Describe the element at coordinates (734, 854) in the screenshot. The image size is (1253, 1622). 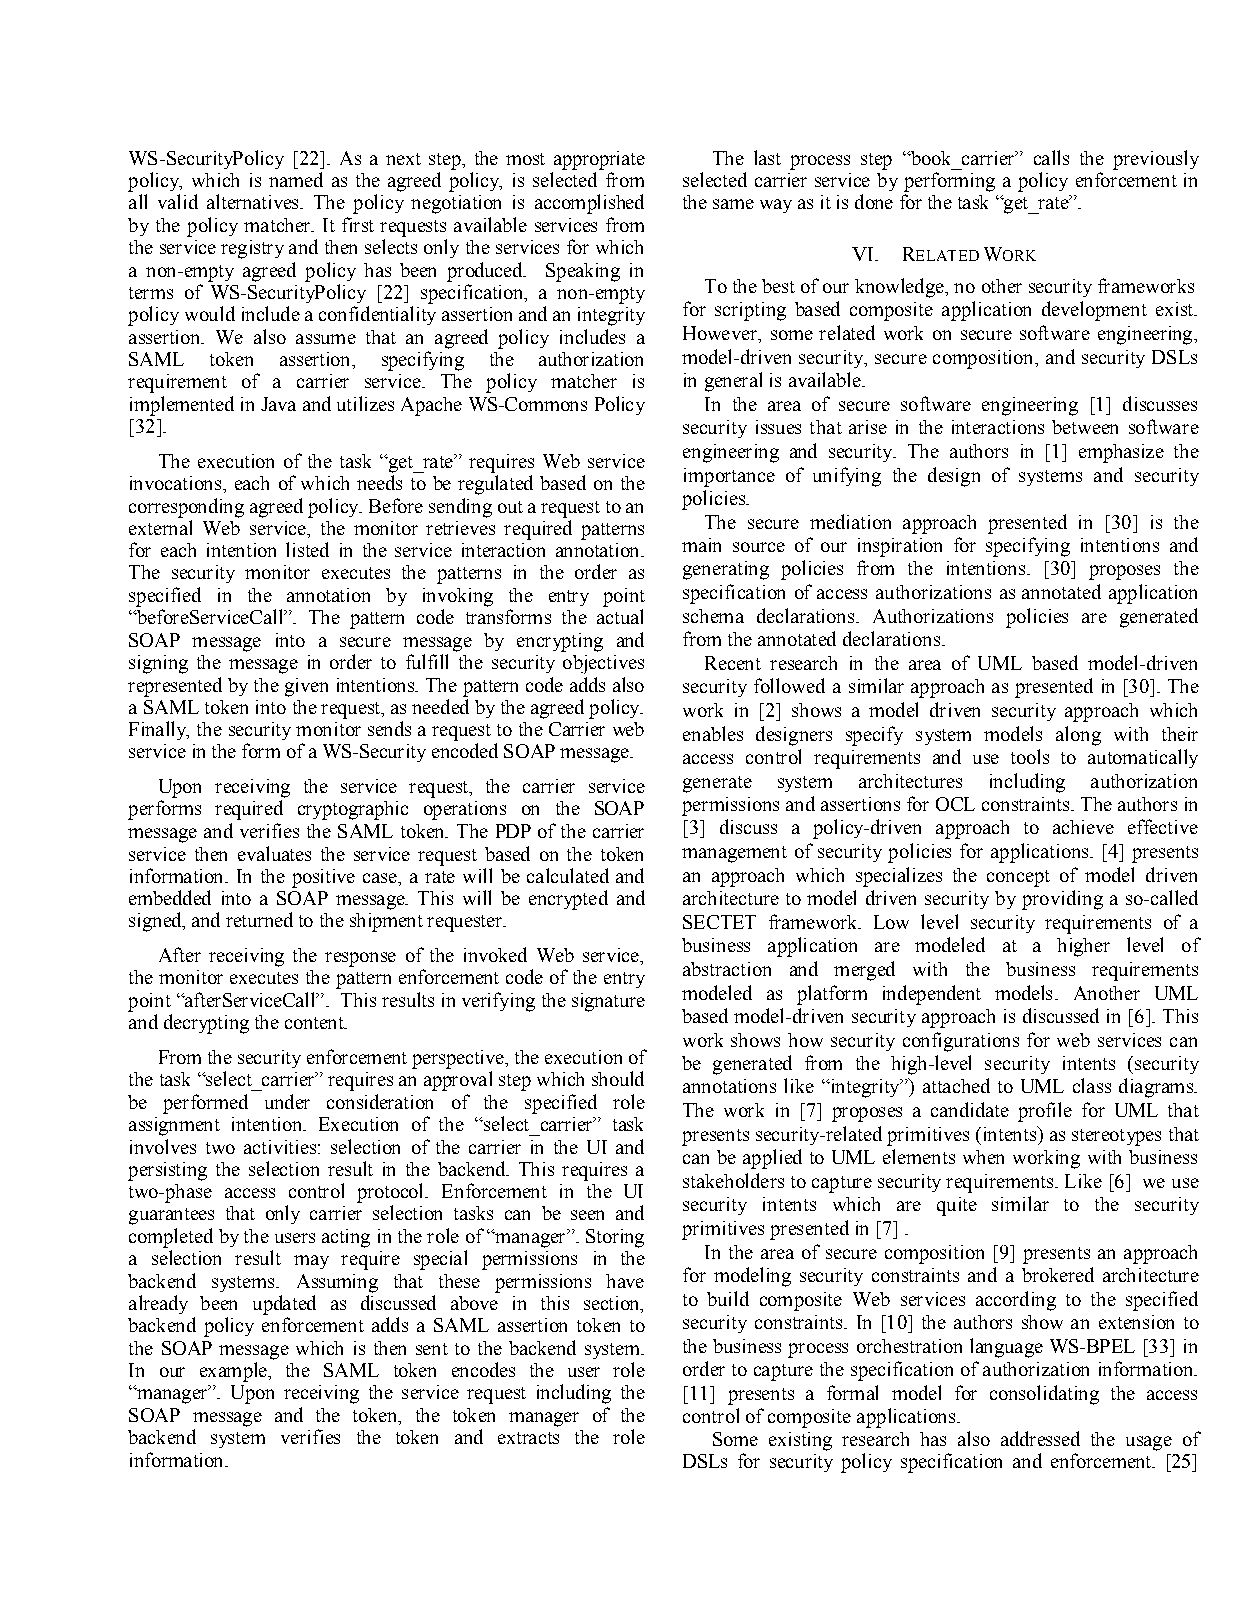
I see `management` at that location.
